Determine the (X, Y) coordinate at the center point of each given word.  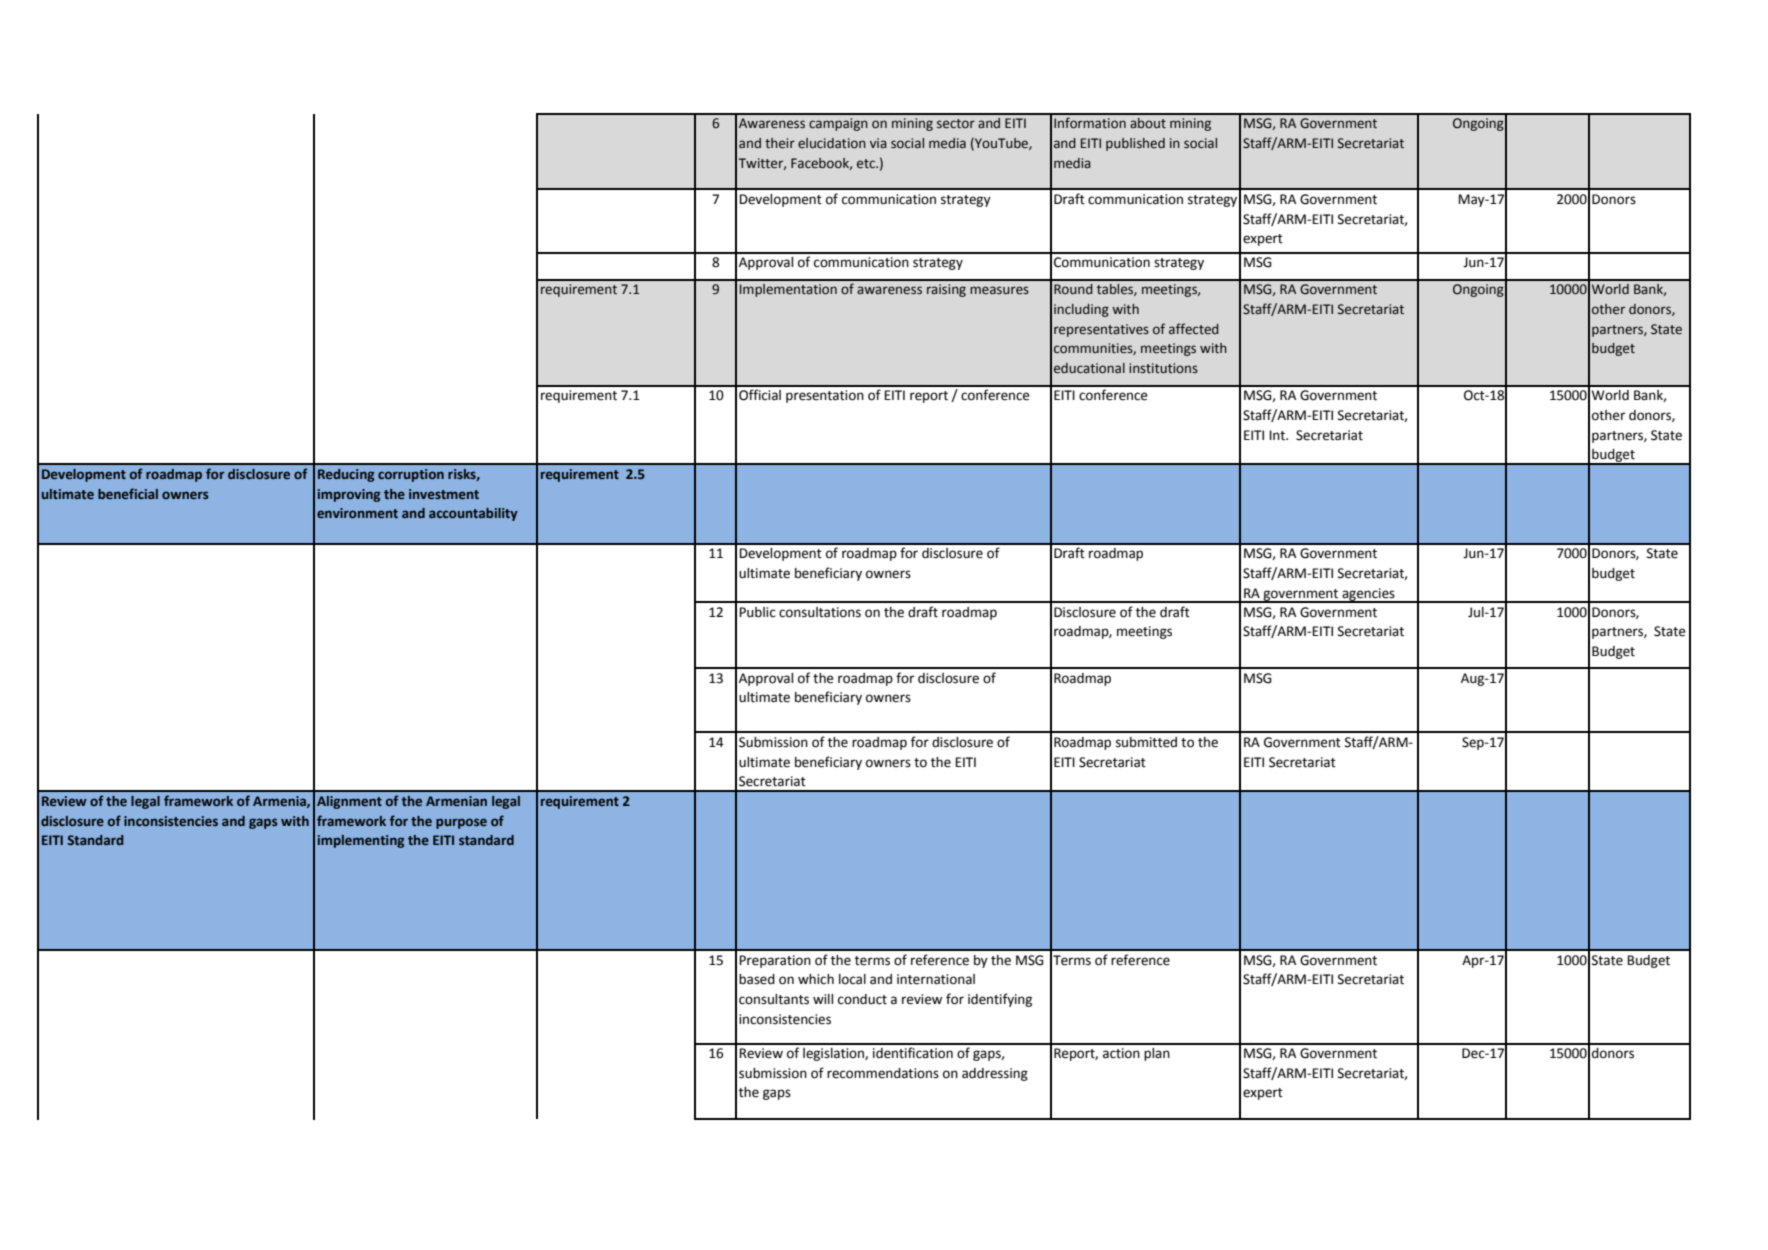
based (757, 979)
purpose (461, 823)
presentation (825, 396)
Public (757, 612)
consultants (774, 999)
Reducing (346, 475)
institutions (1163, 368)
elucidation (832, 143)
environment (357, 513)
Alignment (349, 802)
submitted (1146, 742)
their (780, 143)
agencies (1368, 595)
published (1135, 144)
